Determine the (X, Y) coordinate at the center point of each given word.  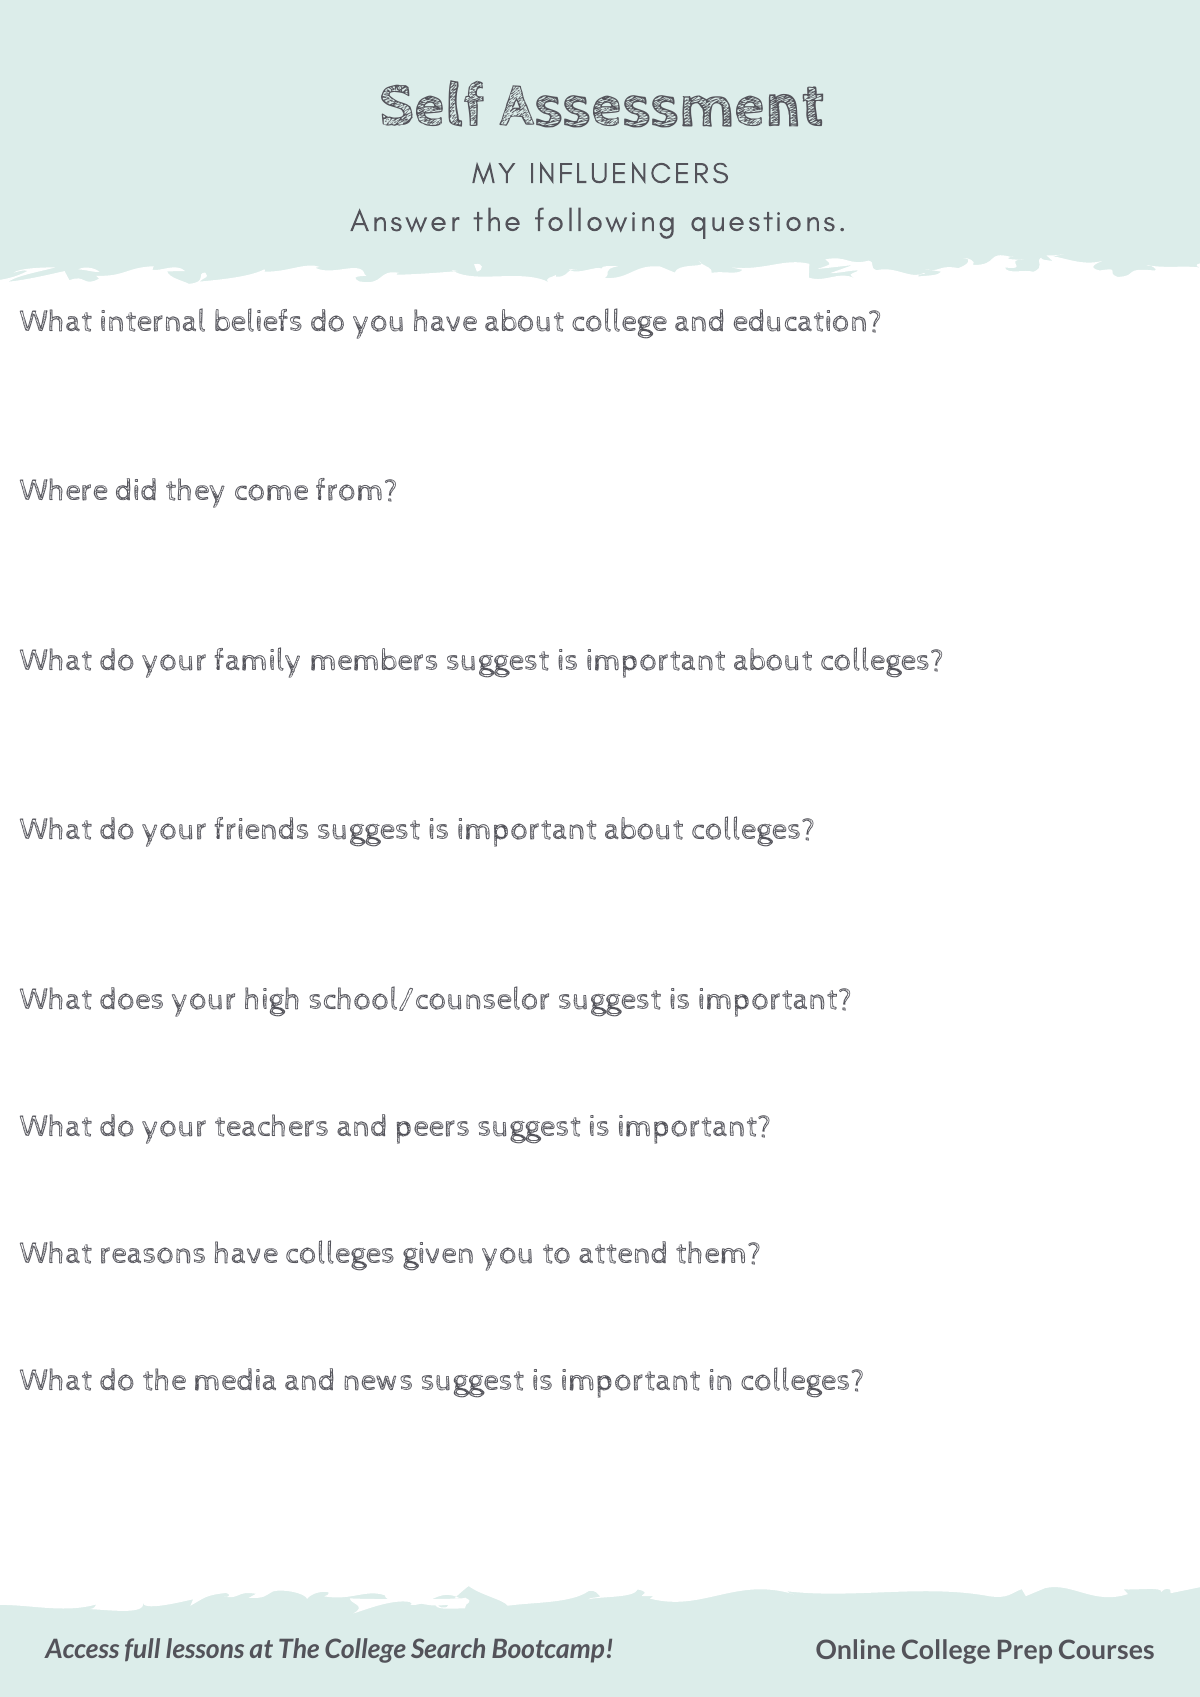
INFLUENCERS (629, 173)
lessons (205, 1648)
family (257, 662)
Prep (1025, 1652)
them (710, 1252)
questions (763, 225)
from (349, 489)
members (374, 659)
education (800, 320)
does (131, 998)
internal (153, 320)
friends (261, 828)
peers (433, 1132)
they (195, 493)
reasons (153, 1255)
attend (622, 1252)
